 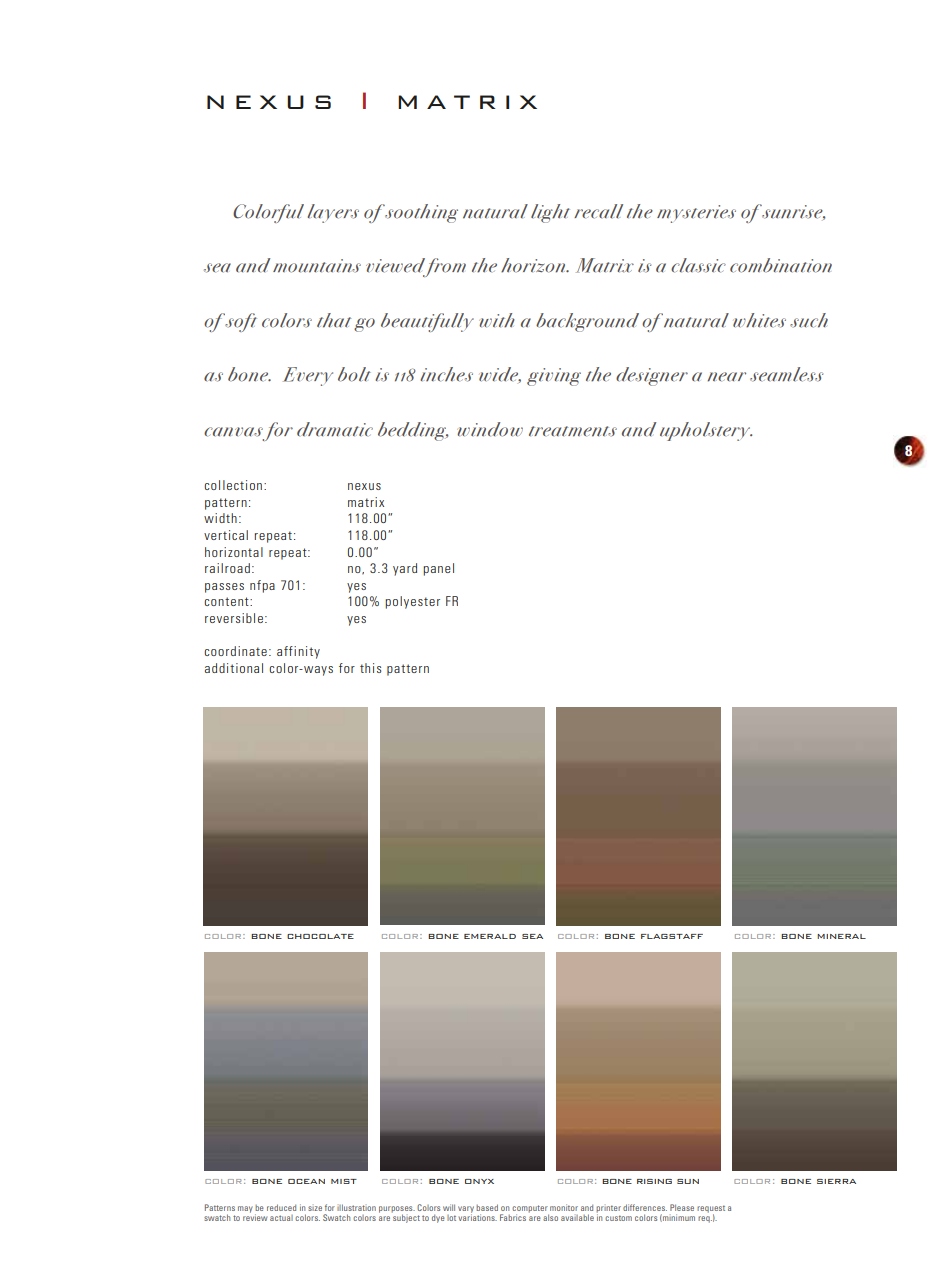 I want to click on mineral, so click(x=841, y=936).
